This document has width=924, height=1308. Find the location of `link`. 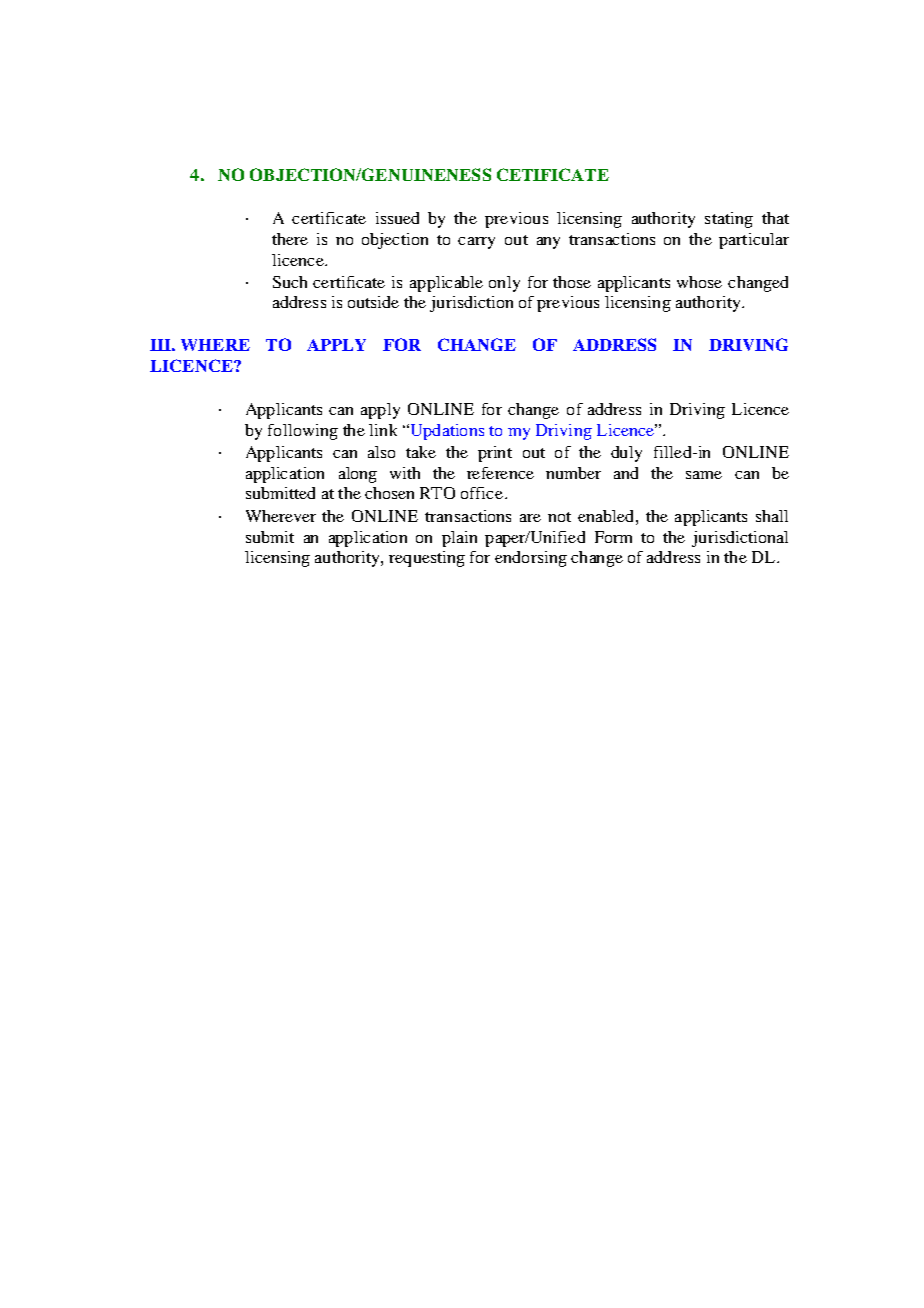

link is located at coordinates (383, 430).
